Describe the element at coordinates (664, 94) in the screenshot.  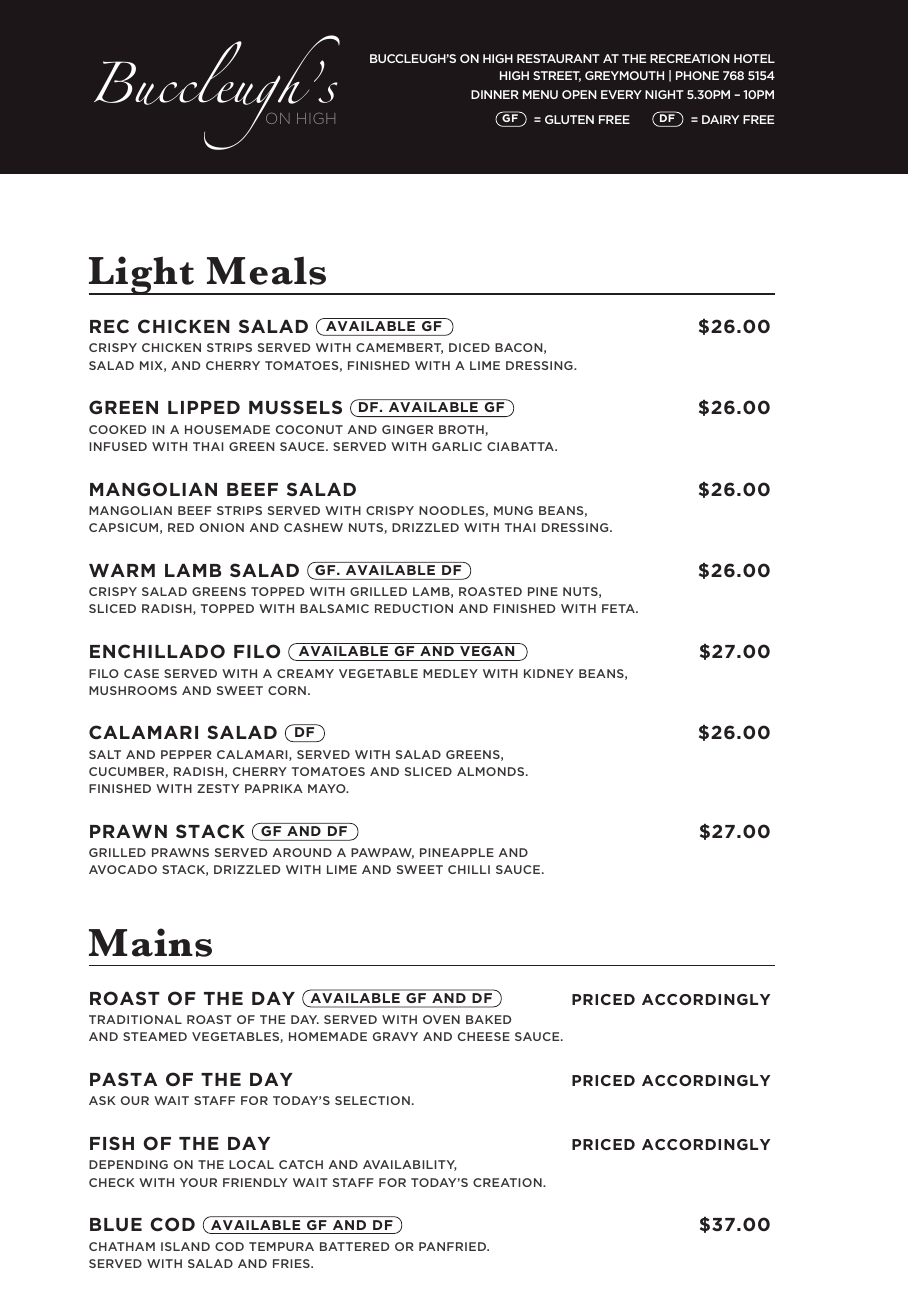
I see `NIGHT` at that location.
